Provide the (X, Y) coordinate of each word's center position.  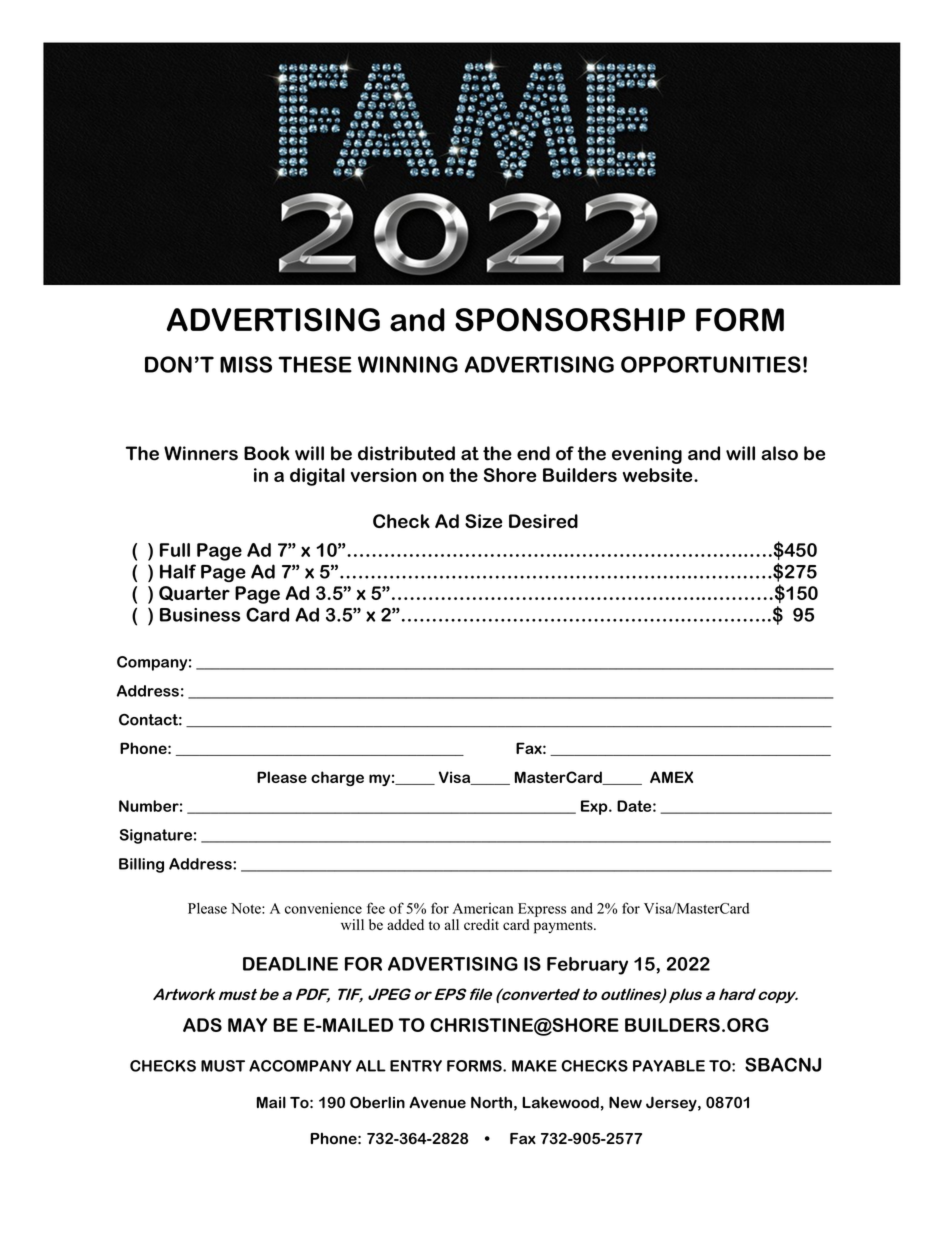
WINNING (408, 364)
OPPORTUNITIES (711, 364)
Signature (156, 836)
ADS (202, 1025)
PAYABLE (669, 1066)
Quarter (194, 593)
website (659, 475)
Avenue (437, 1102)
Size (483, 521)
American (483, 908)
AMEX (671, 777)
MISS (246, 364)
